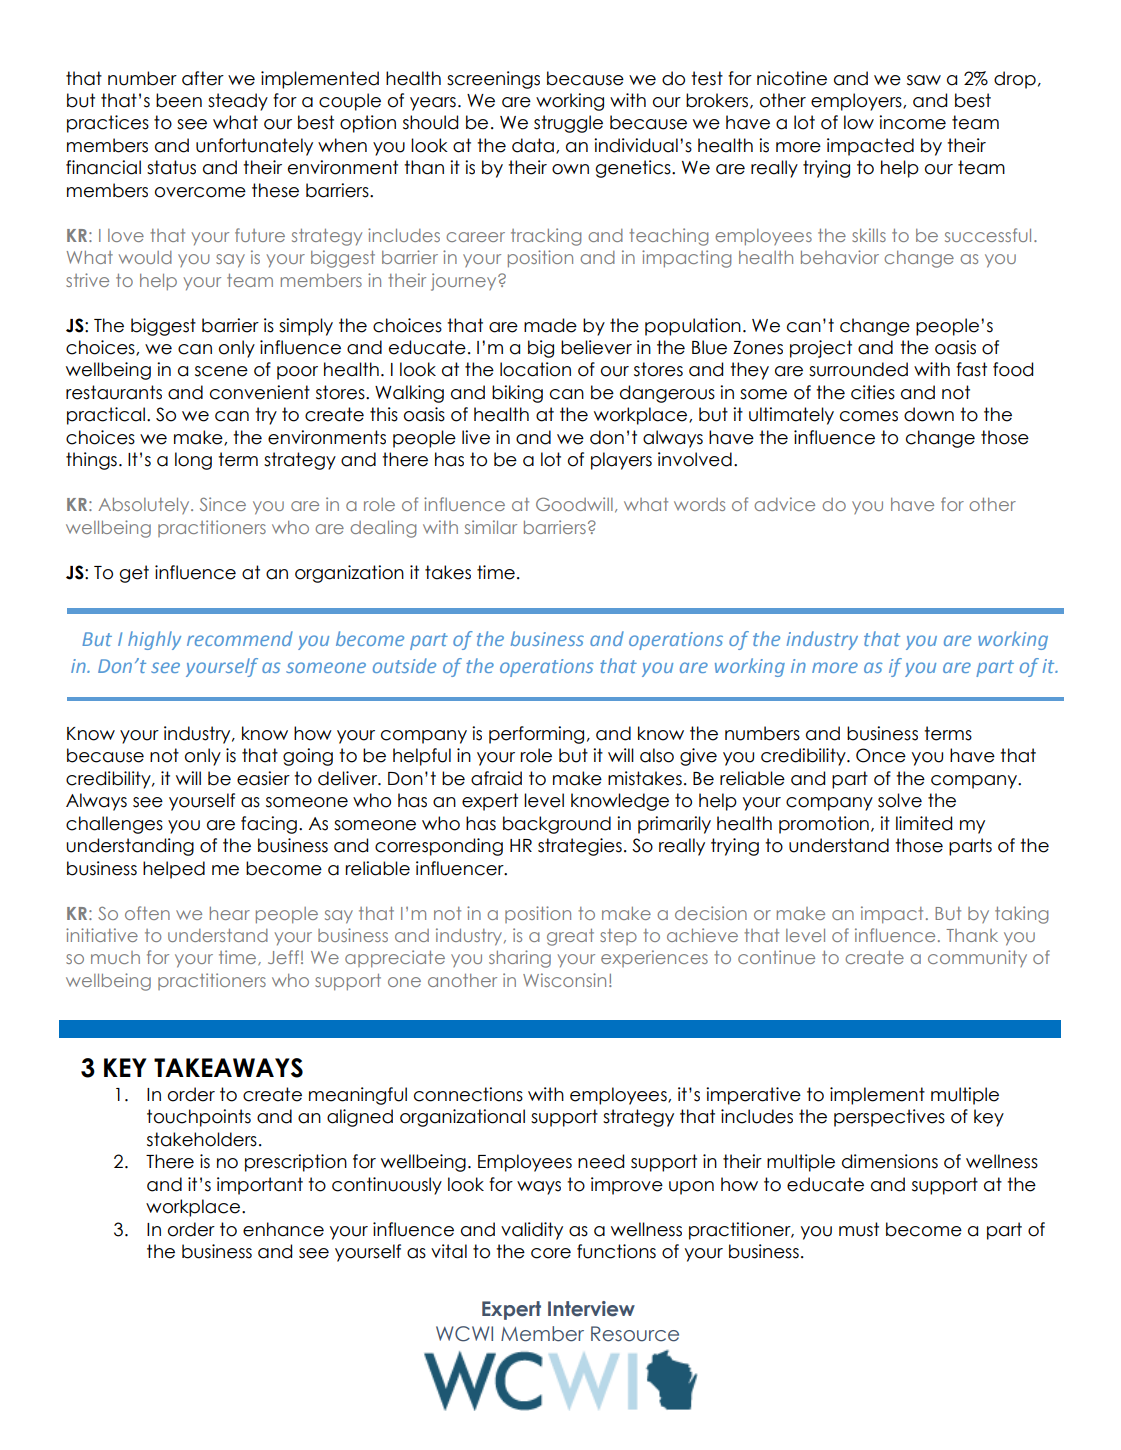  What do you see at coordinates (564, 980) in the screenshot?
I see `Wisconsin` at bounding box center [564, 980].
